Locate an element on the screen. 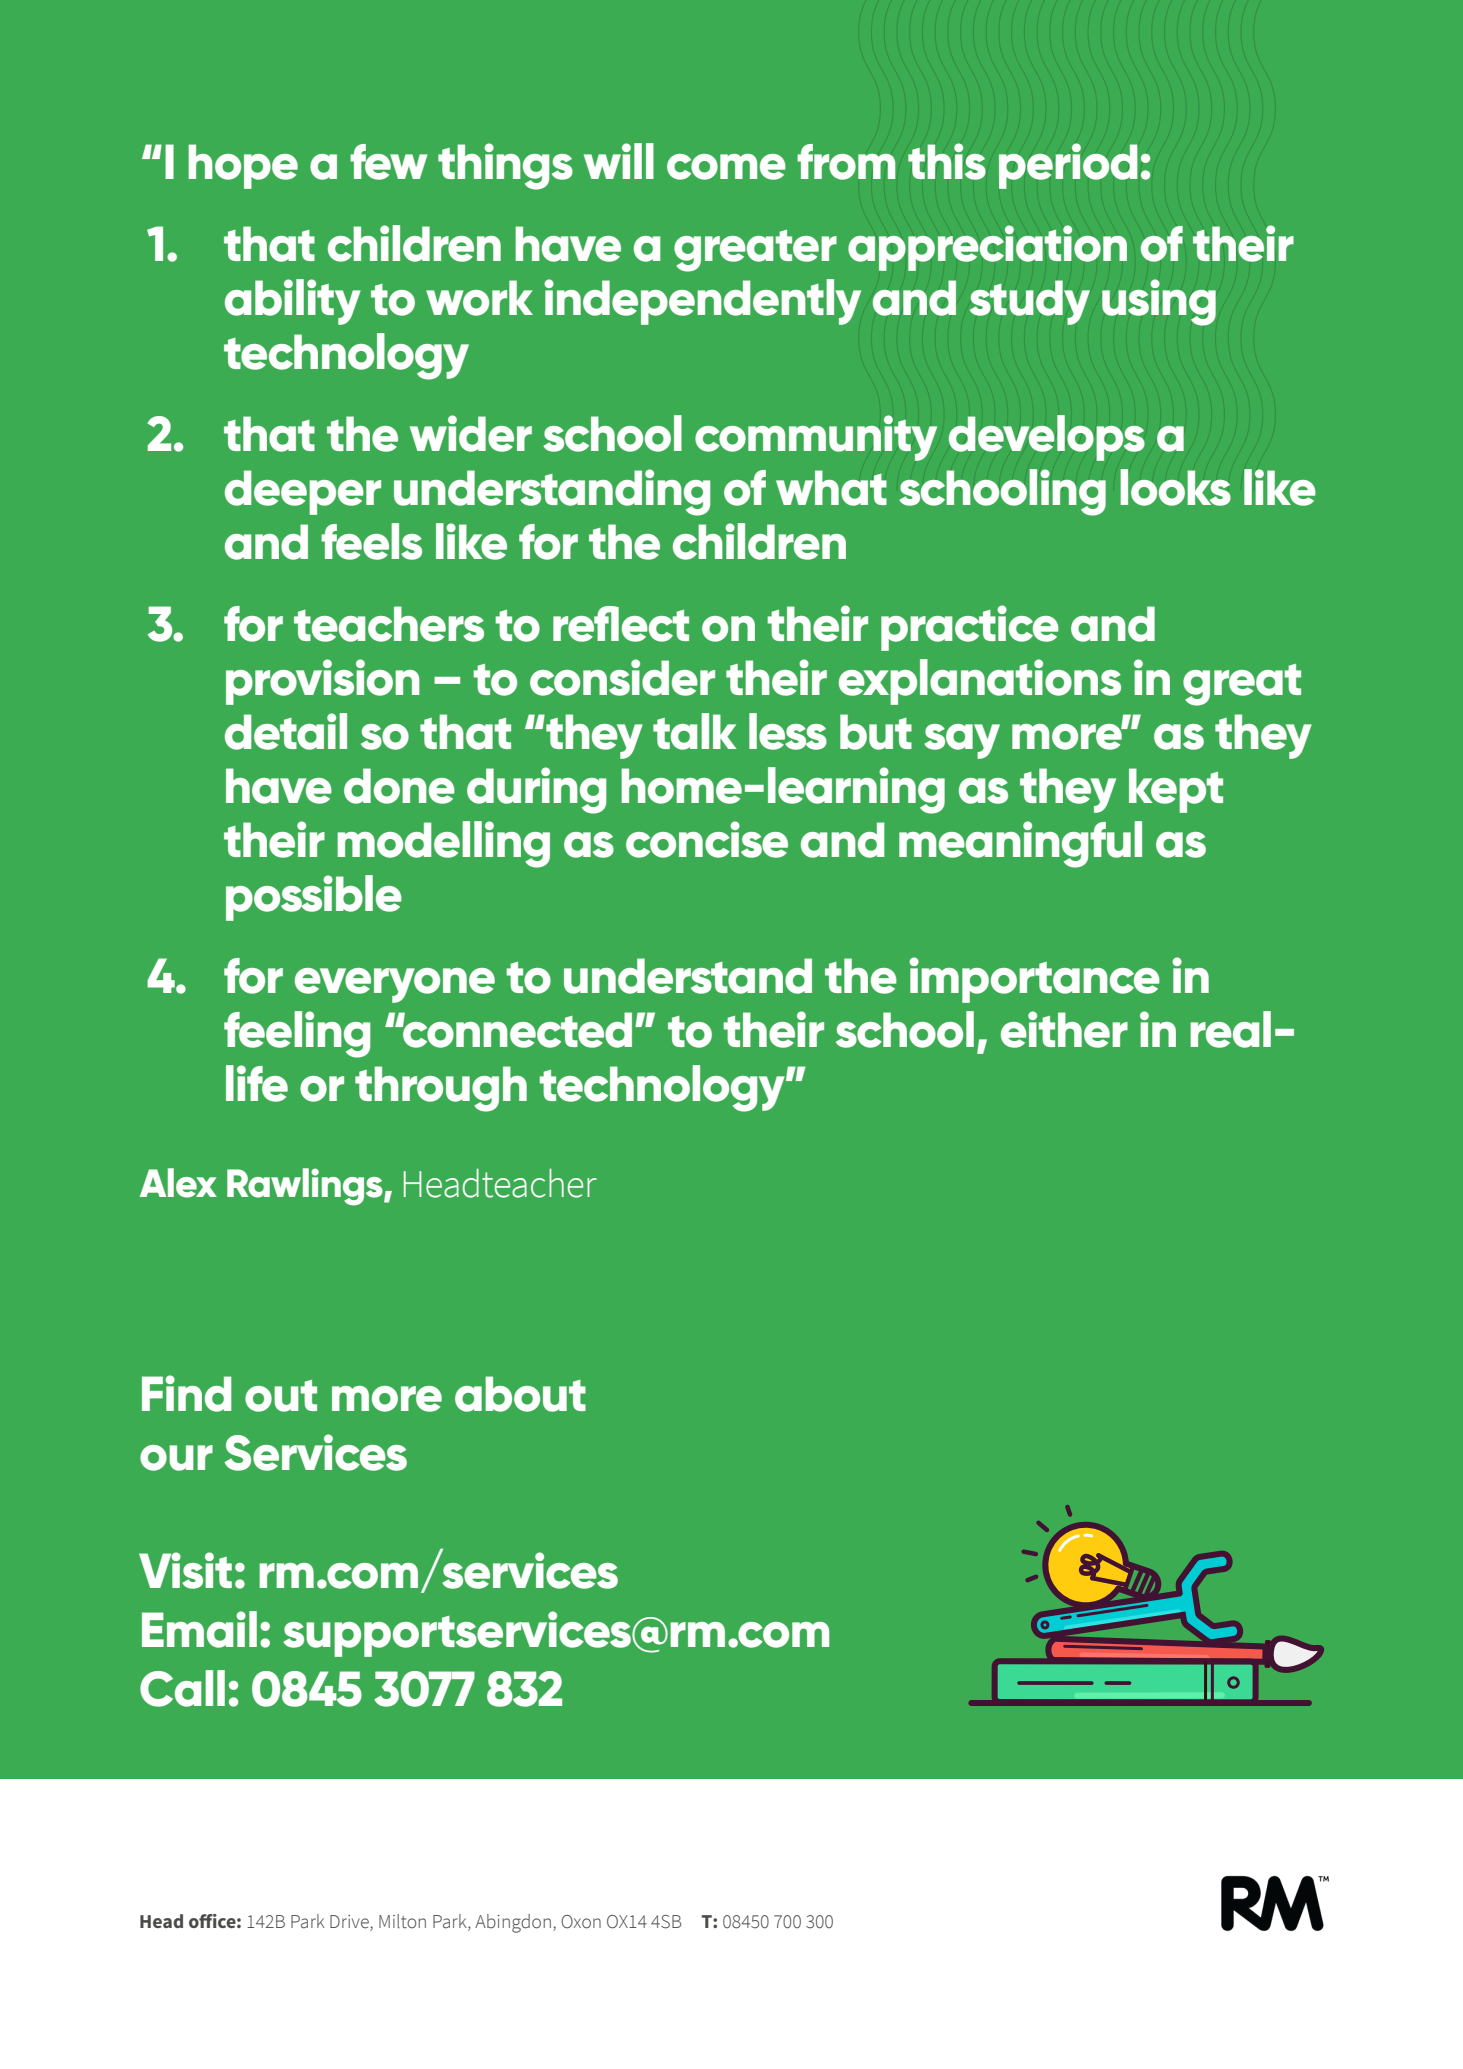 The image size is (1463, 2069). Alex is located at coordinates (178, 1183).
